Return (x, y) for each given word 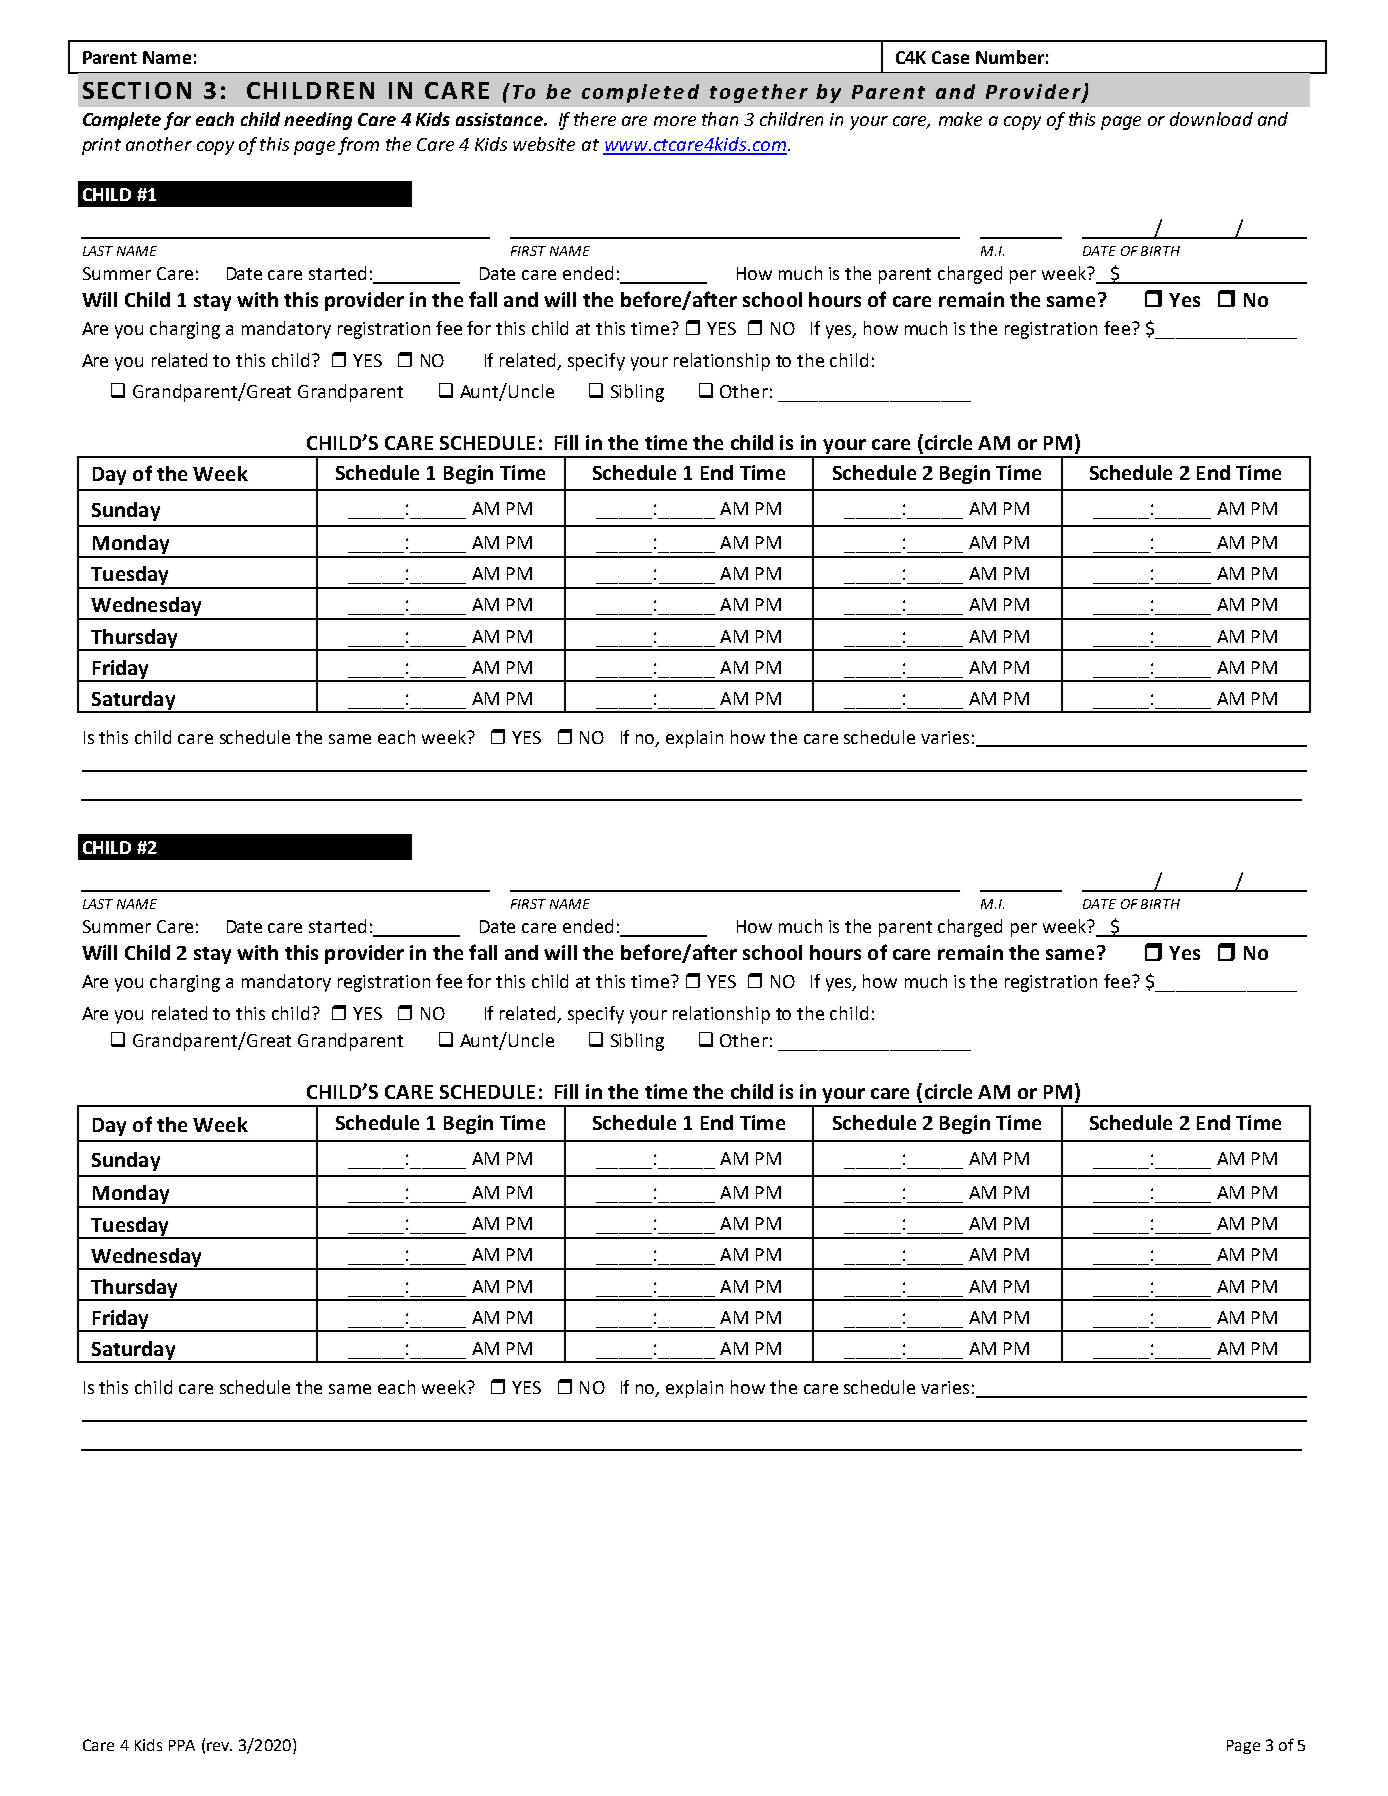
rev (219, 1746)
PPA (182, 1745)
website (544, 144)
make (960, 119)
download (1211, 119)
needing (318, 121)
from (358, 146)
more (675, 121)
